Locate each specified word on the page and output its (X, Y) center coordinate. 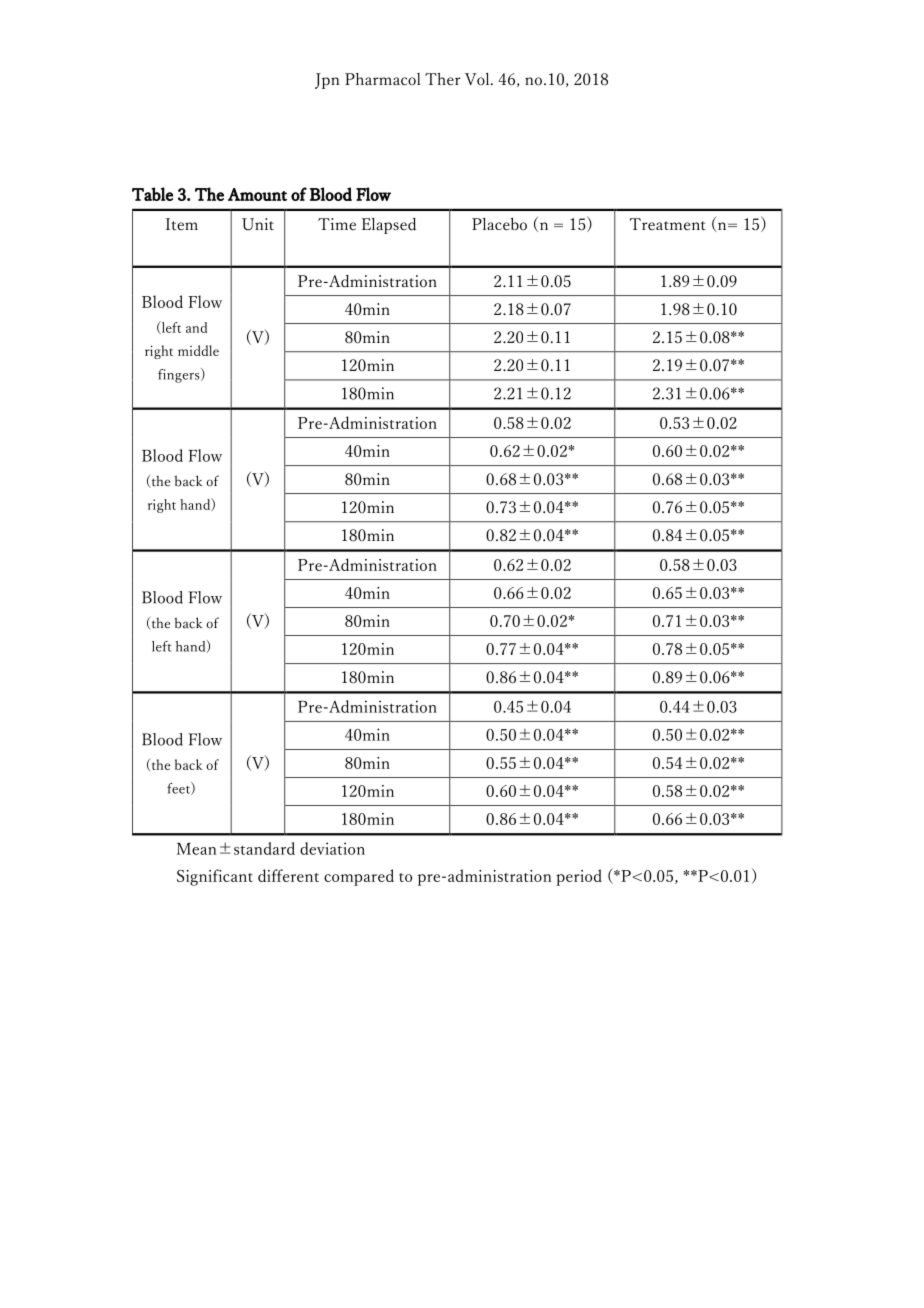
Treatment (668, 224)
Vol (478, 79)
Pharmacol (382, 79)
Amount (257, 194)
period (579, 877)
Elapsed (389, 226)
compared (359, 877)
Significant (215, 877)
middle (198, 350)
